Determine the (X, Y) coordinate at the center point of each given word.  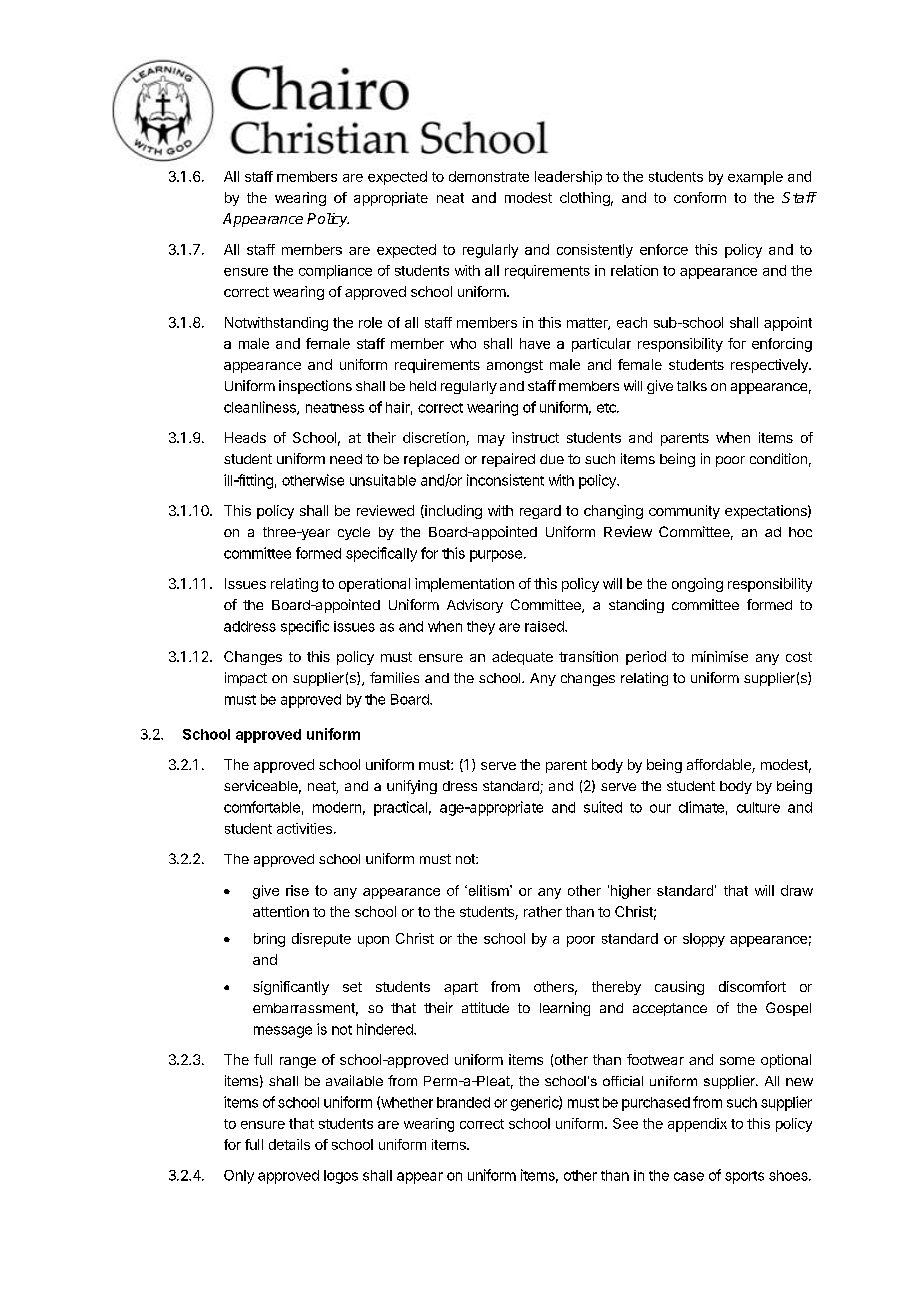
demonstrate (489, 176)
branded (463, 1102)
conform (700, 197)
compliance (335, 272)
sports (744, 1177)
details (289, 1144)
